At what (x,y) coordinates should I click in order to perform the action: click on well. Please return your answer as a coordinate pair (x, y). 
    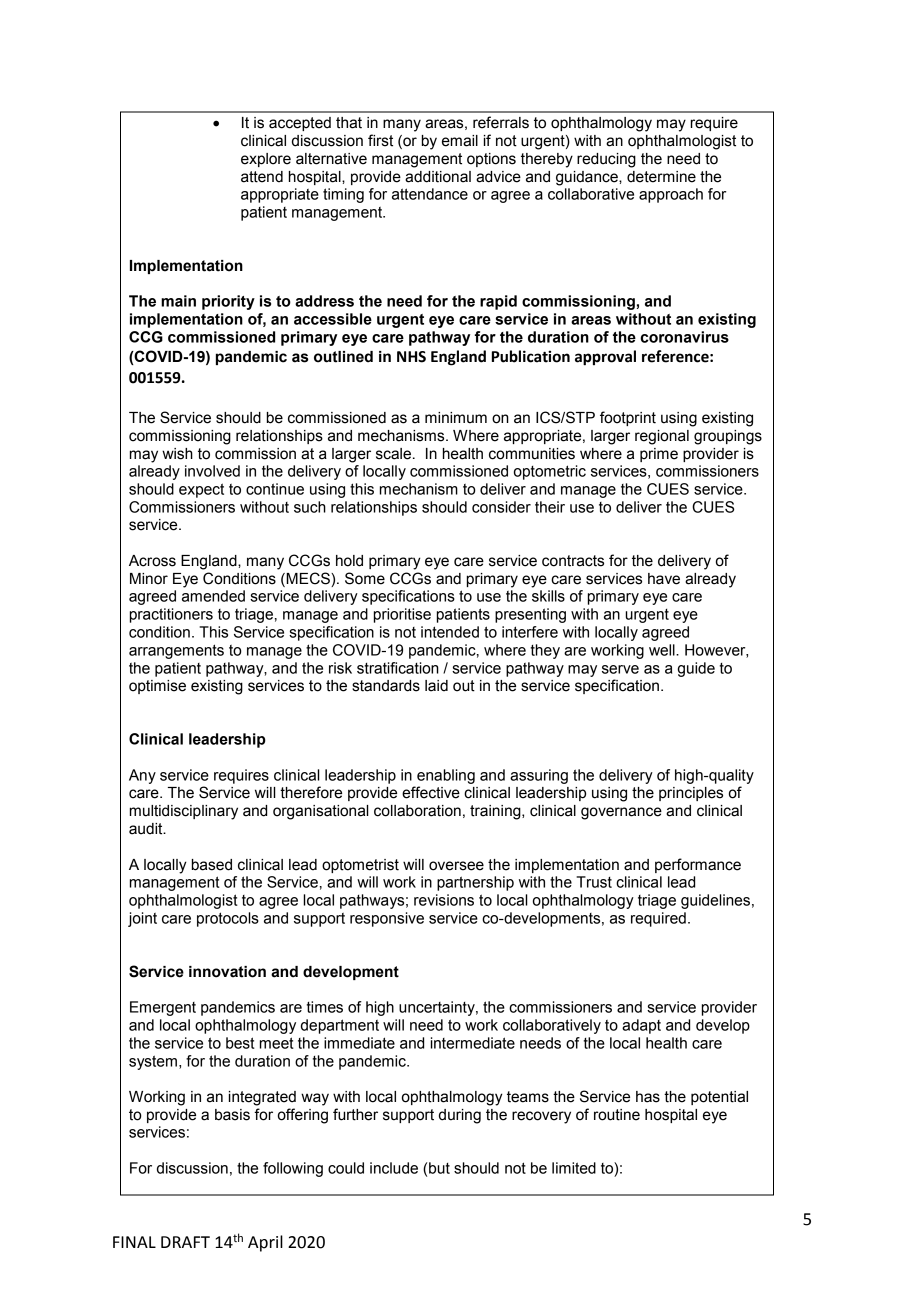
    Looking at the image, I should click on (663, 650).
